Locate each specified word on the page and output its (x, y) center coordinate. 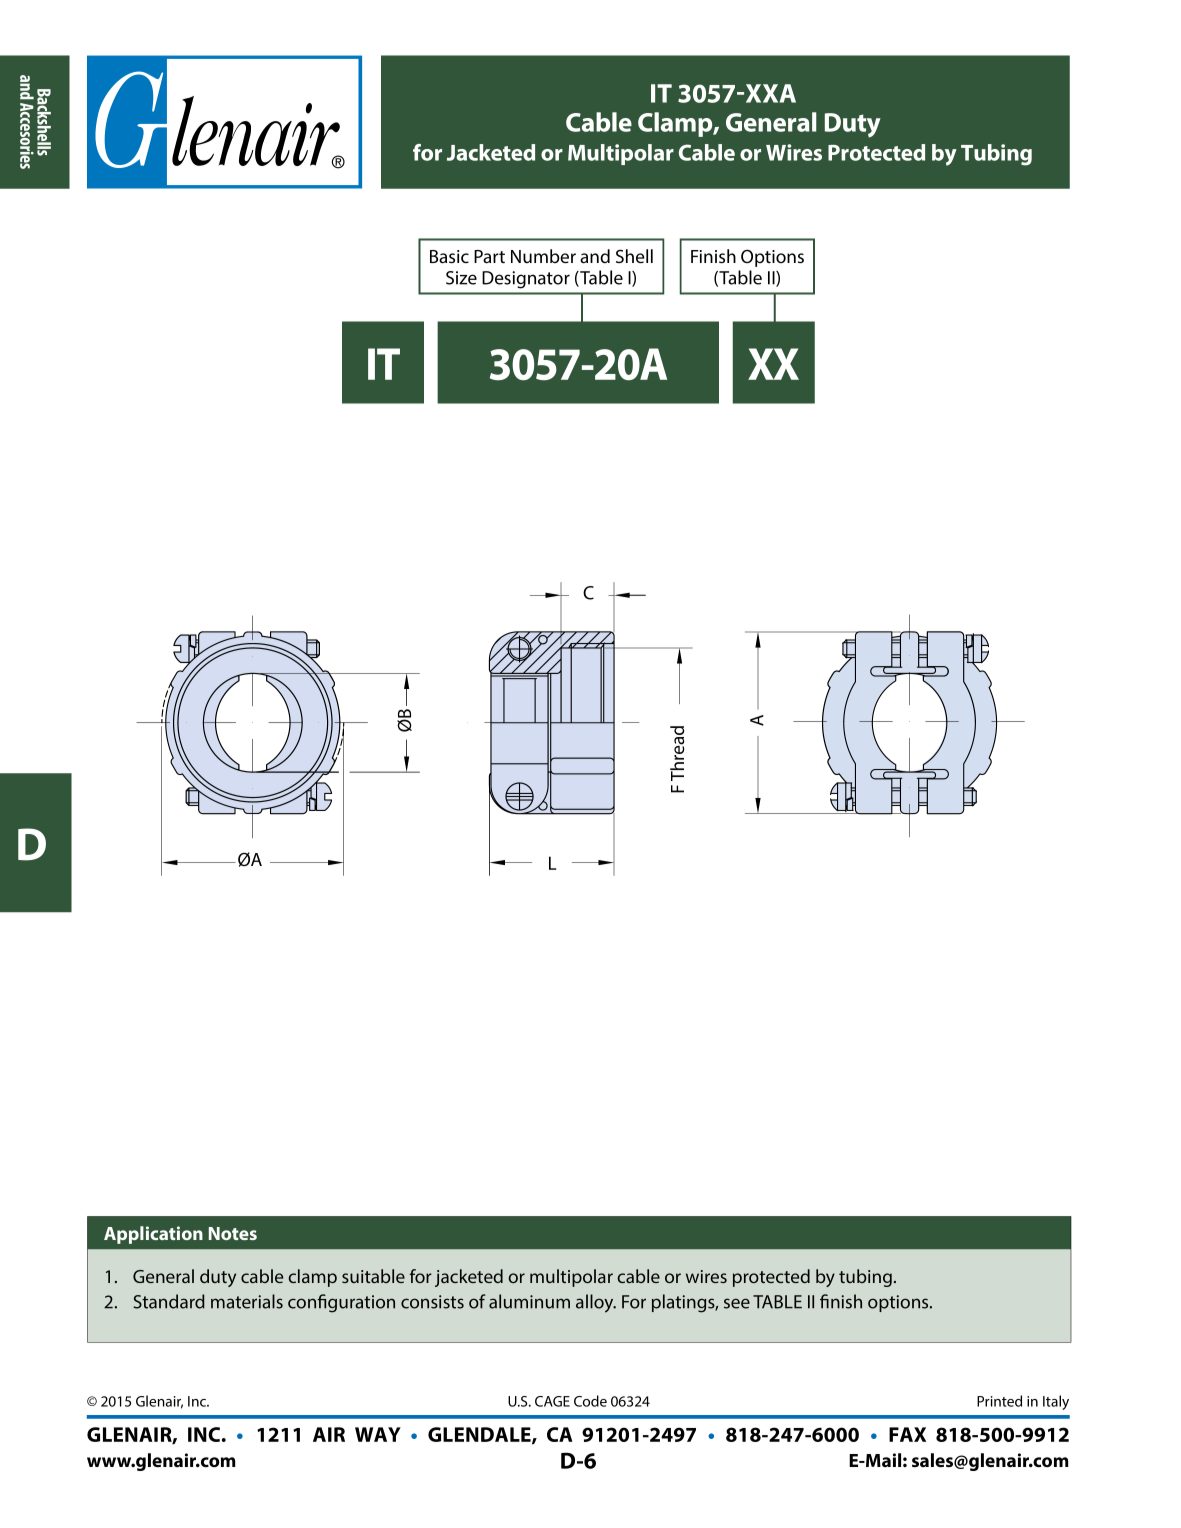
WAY (378, 1434)
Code (590, 1401)
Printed (999, 1401)
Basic (449, 256)
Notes (233, 1233)
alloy (596, 1303)
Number (543, 256)
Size (461, 278)
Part (489, 256)
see (737, 1303)
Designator (526, 280)
